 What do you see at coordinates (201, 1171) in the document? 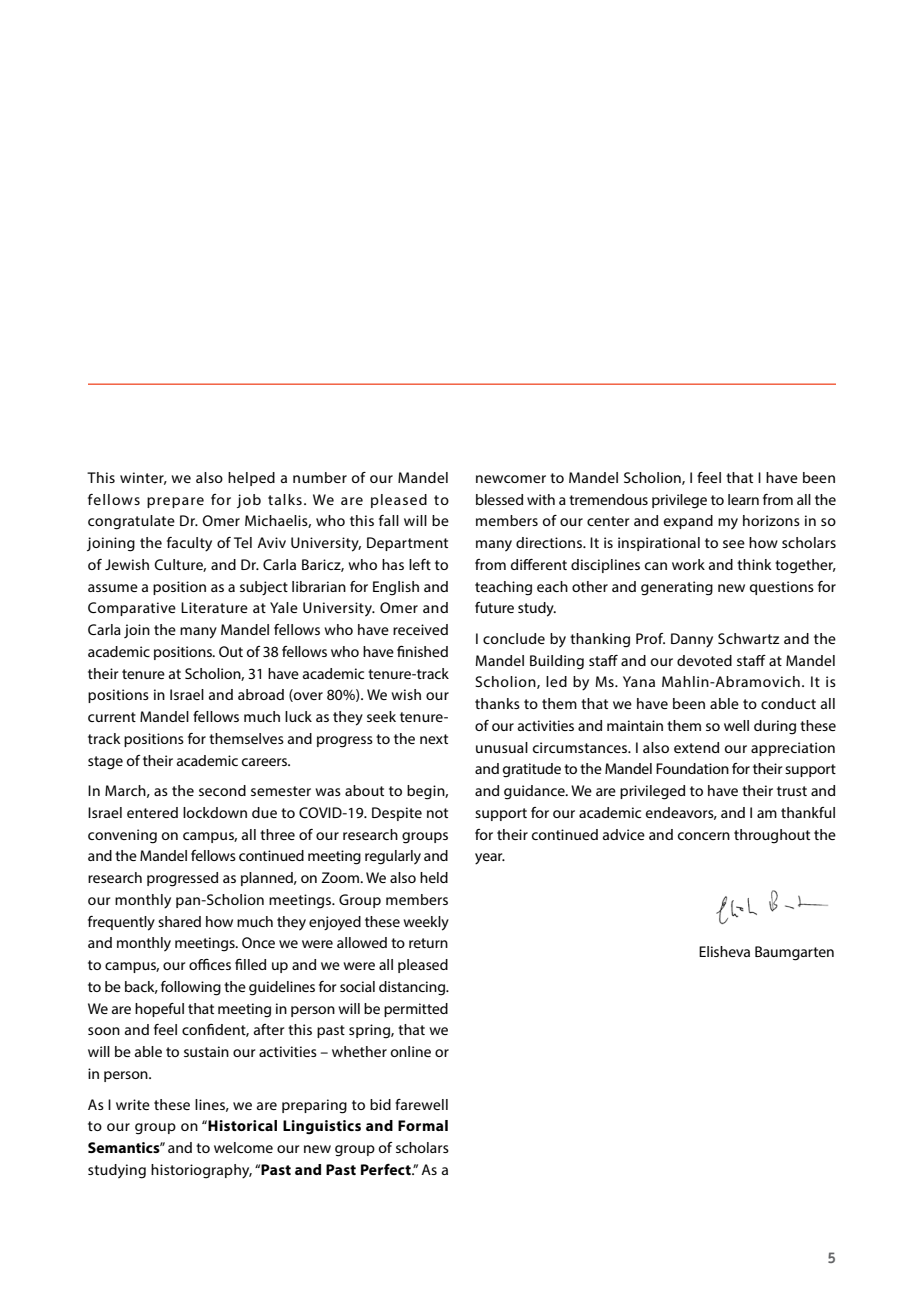
I see `historiography` at bounding box center [201, 1171].
